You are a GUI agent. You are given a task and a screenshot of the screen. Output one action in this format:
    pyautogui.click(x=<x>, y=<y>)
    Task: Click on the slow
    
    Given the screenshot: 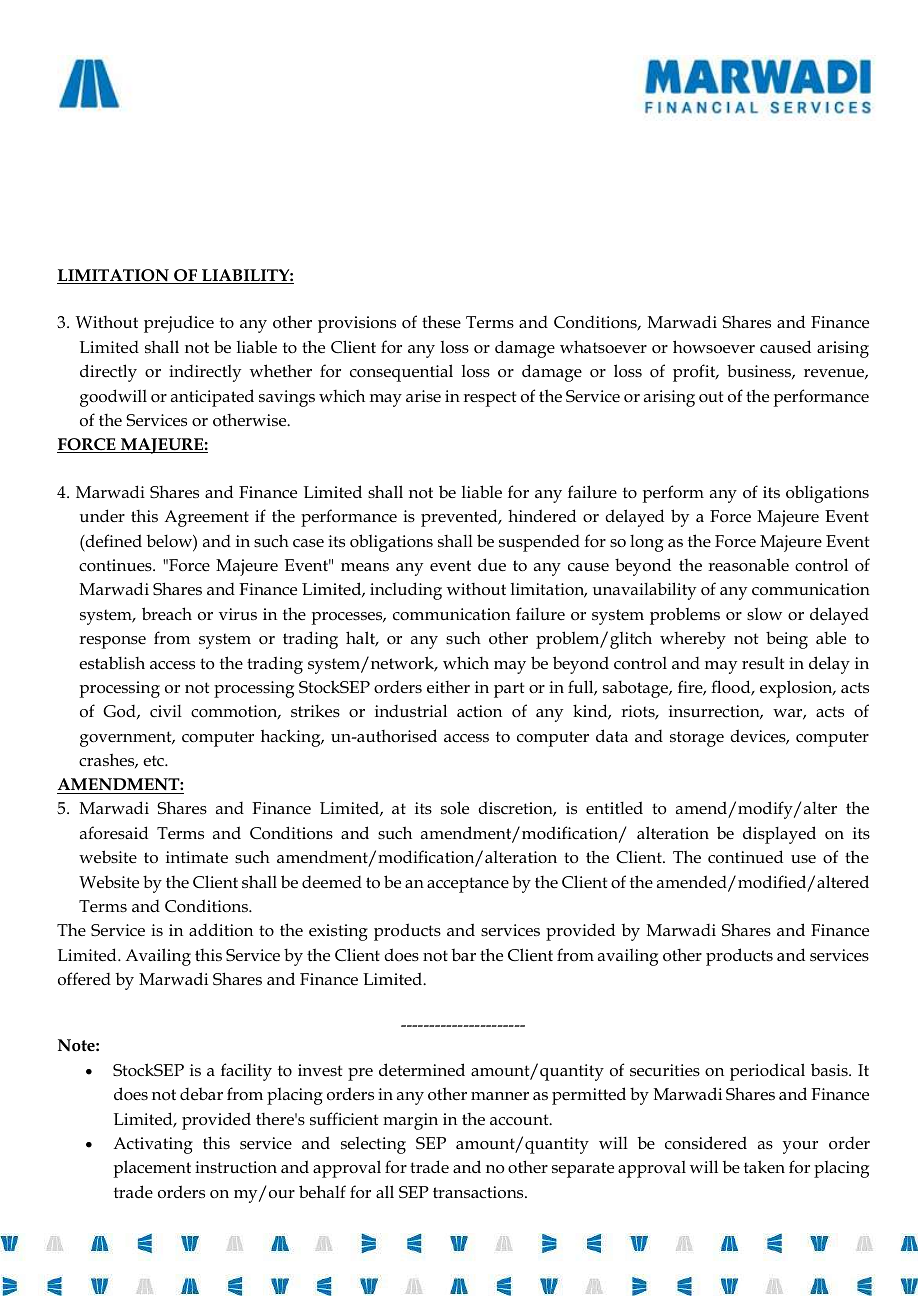 What is the action you would take?
    pyautogui.click(x=764, y=614)
